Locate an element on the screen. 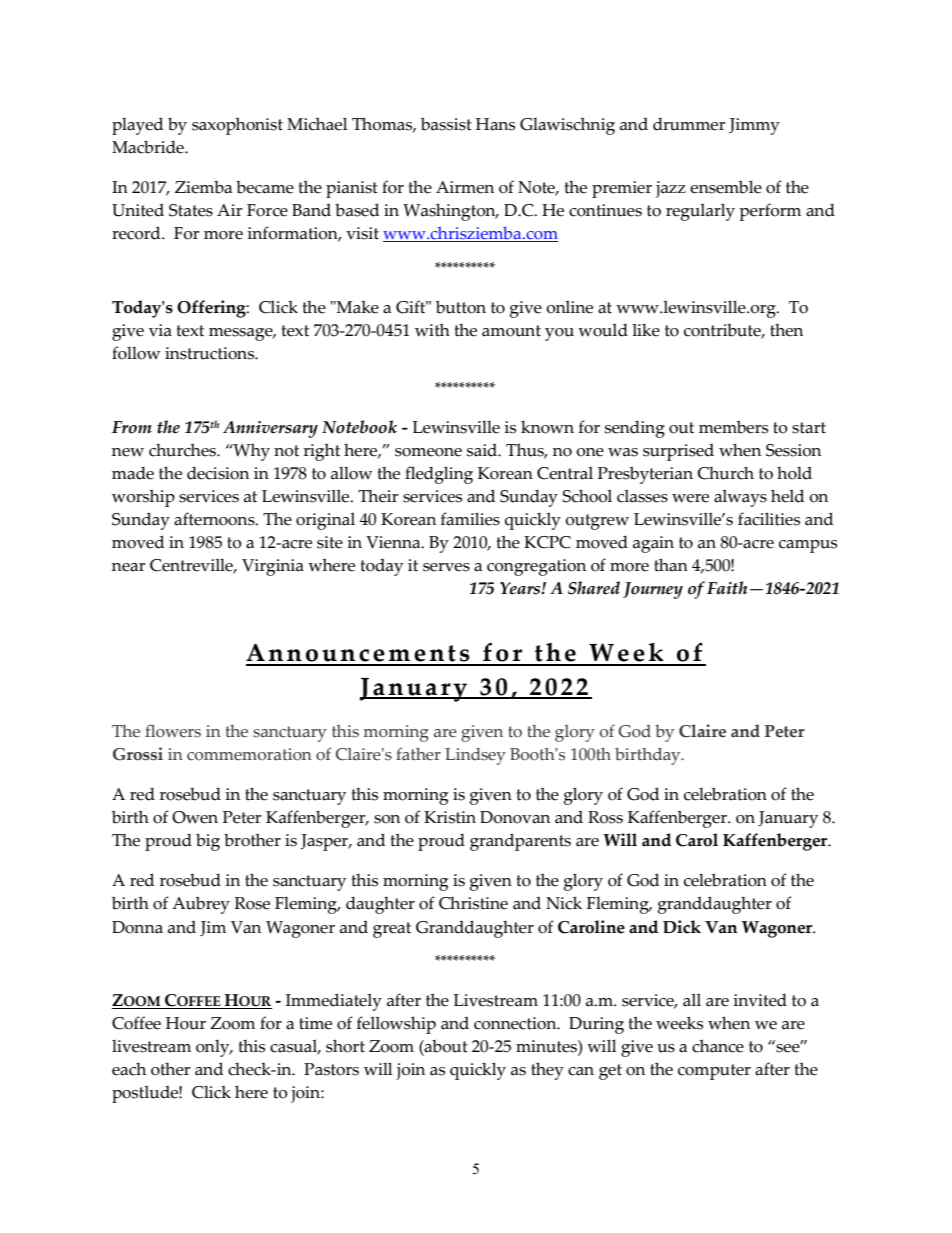  only is located at coordinates (214, 1048).
